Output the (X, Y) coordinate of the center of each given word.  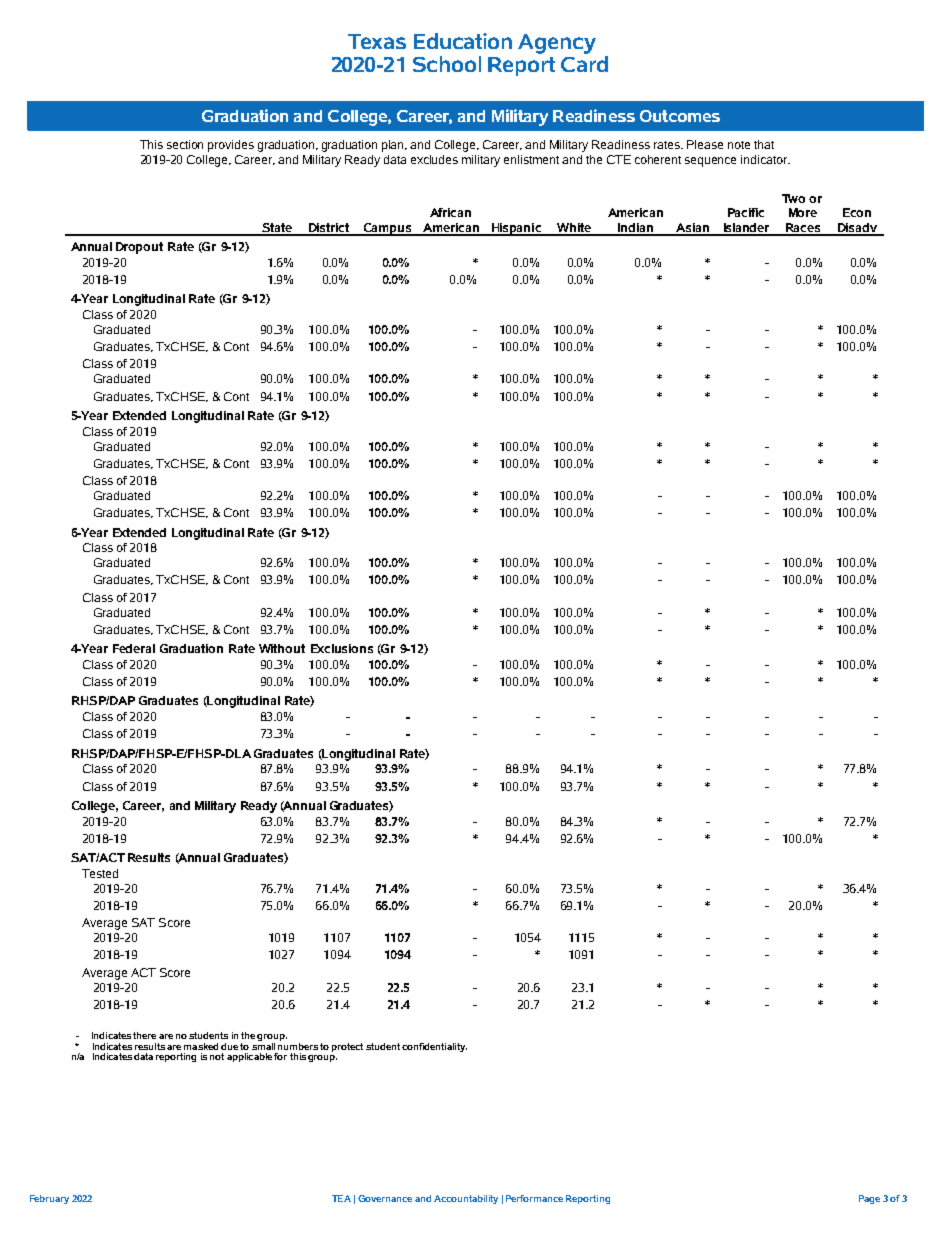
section (185, 144)
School (447, 64)
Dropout (139, 248)
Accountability (466, 1199)
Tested (100, 873)
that (764, 144)
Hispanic (516, 229)
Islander (746, 229)
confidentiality (434, 1047)
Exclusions (342, 648)
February (49, 1199)
